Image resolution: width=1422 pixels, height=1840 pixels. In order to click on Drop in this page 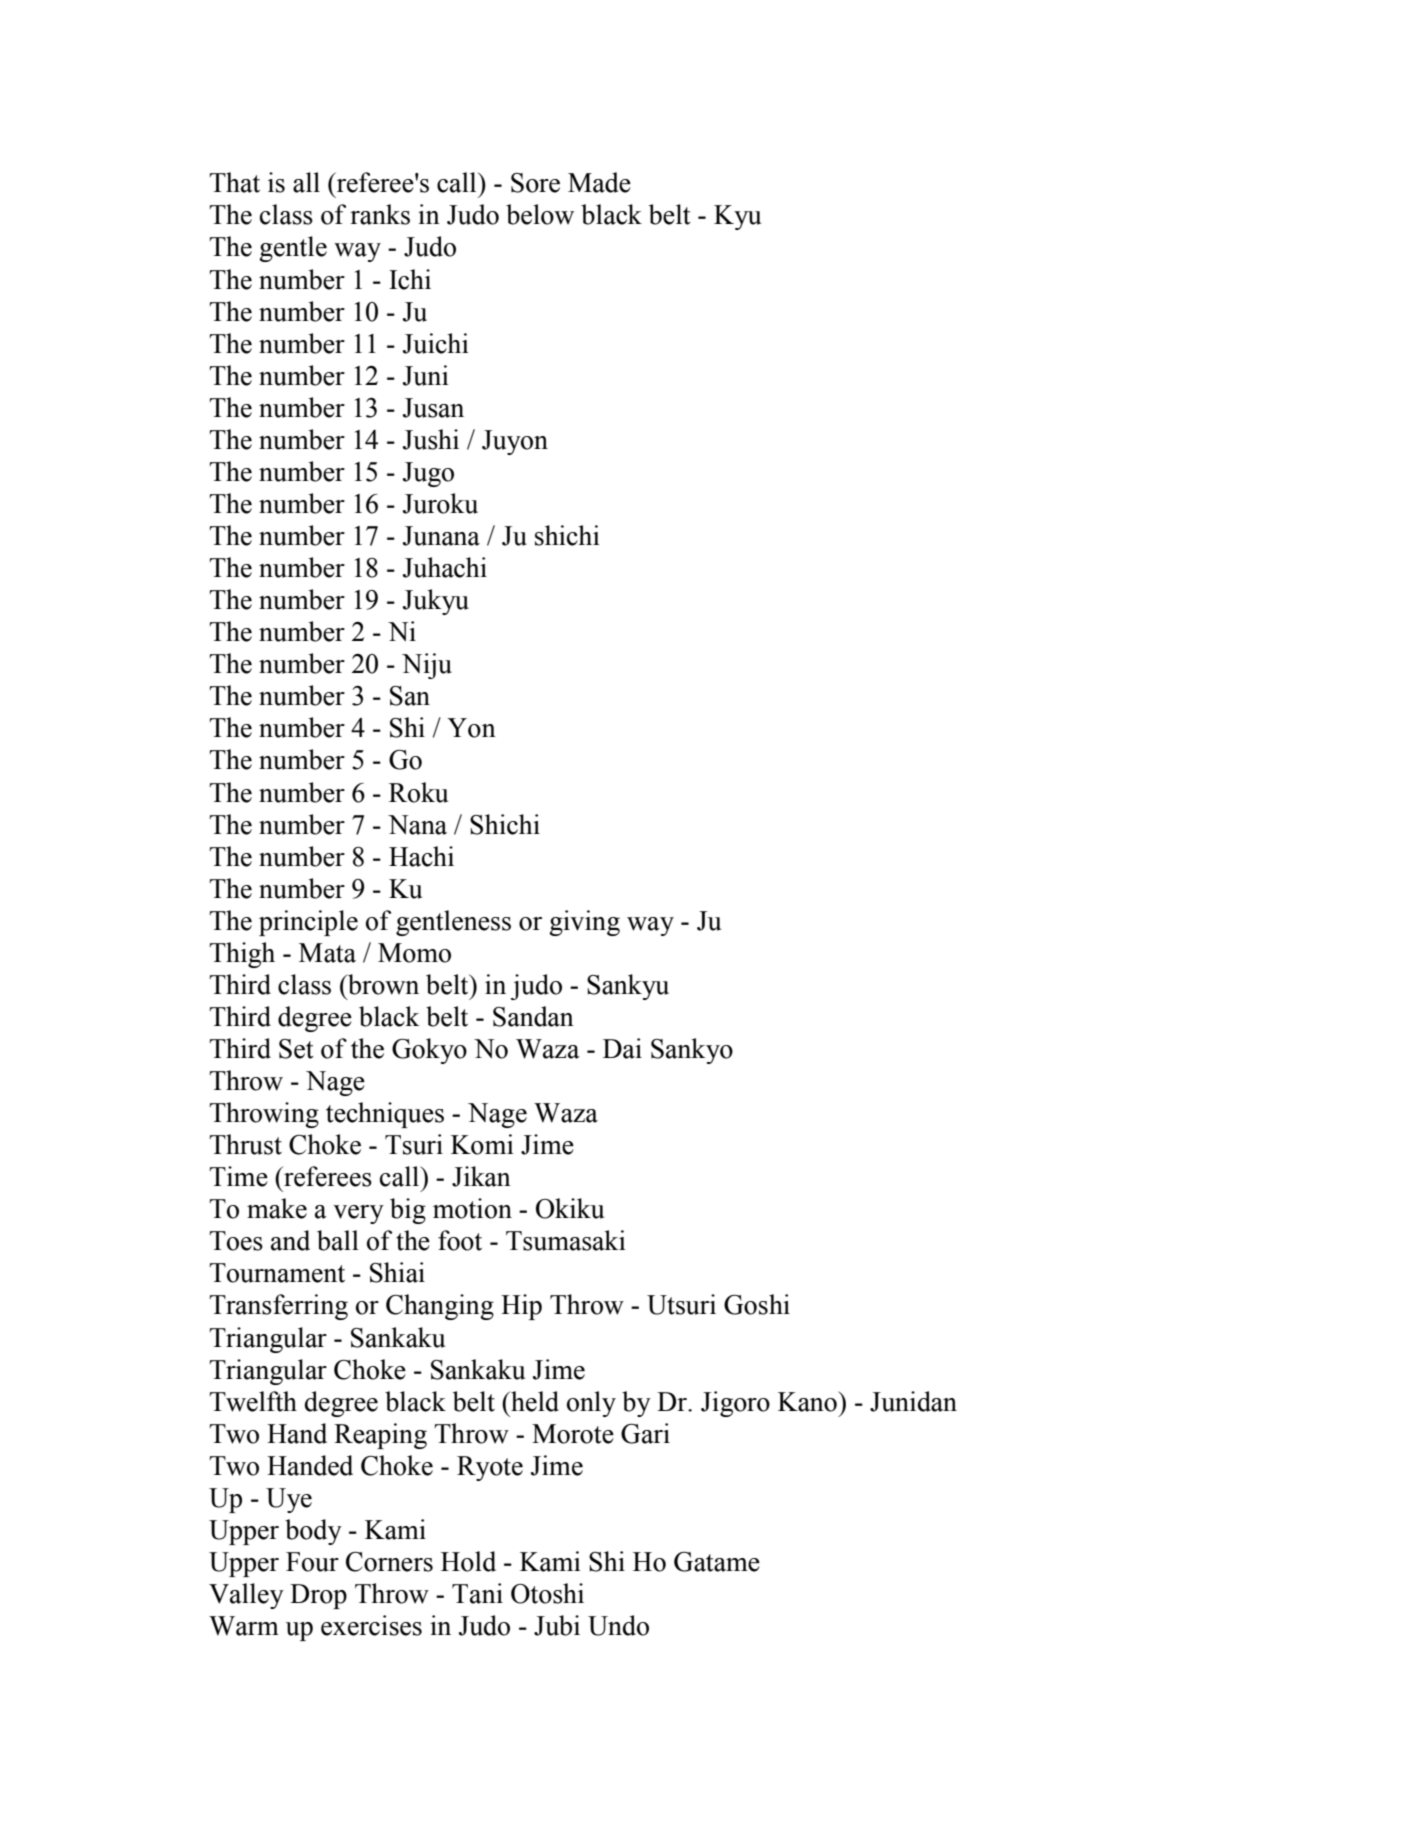, I will do `click(318, 1596)`.
